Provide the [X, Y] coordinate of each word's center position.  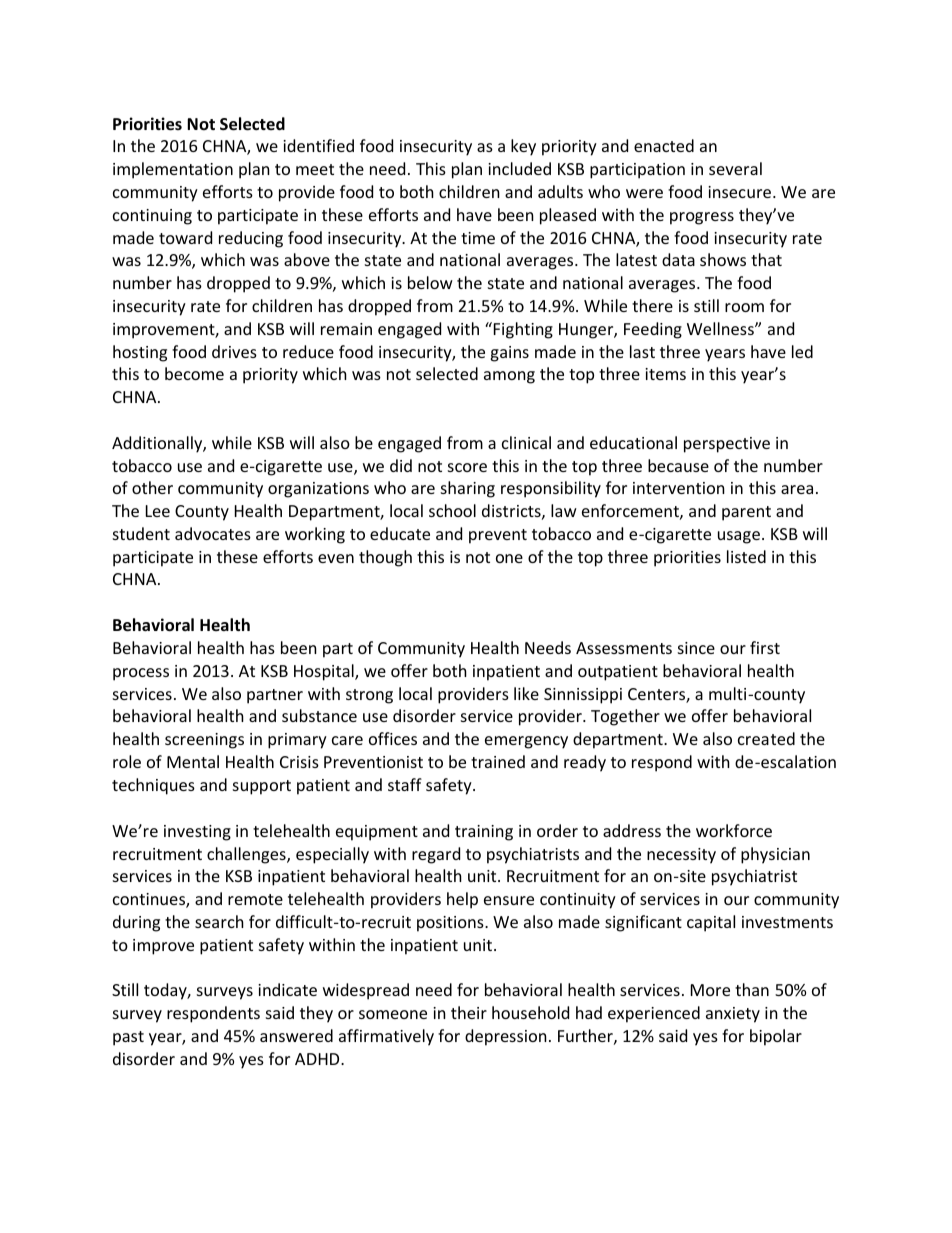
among [509, 377]
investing [197, 833]
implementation [173, 170]
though [385, 558]
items [665, 374]
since [696, 648]
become [194, 373]
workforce [734, 830]
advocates [213, 533]
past [128, 1038]
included [519, 168]
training [484, 833]
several [735, 168]
